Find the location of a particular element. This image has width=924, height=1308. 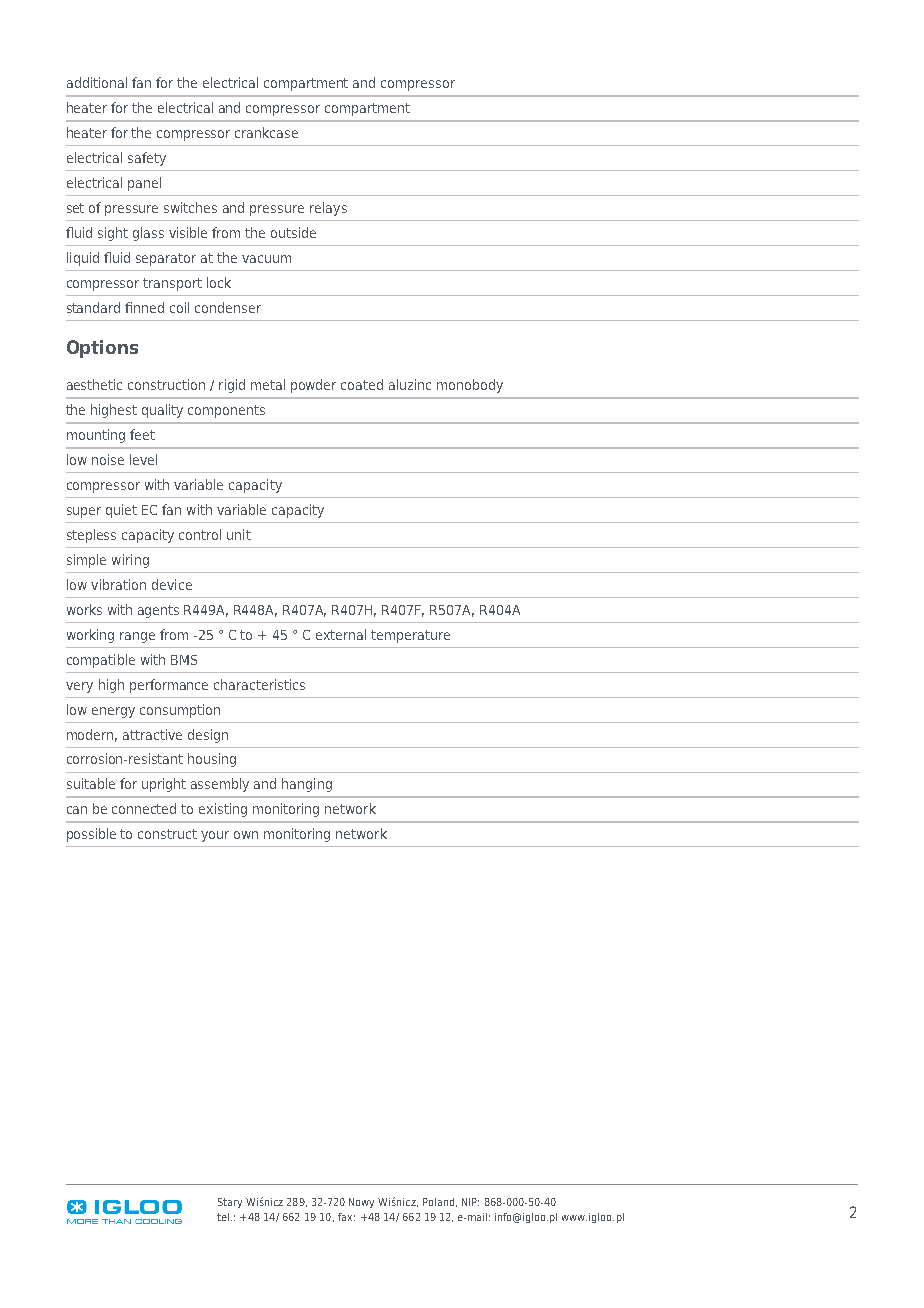

relays is located at coordinates (328, 209).
